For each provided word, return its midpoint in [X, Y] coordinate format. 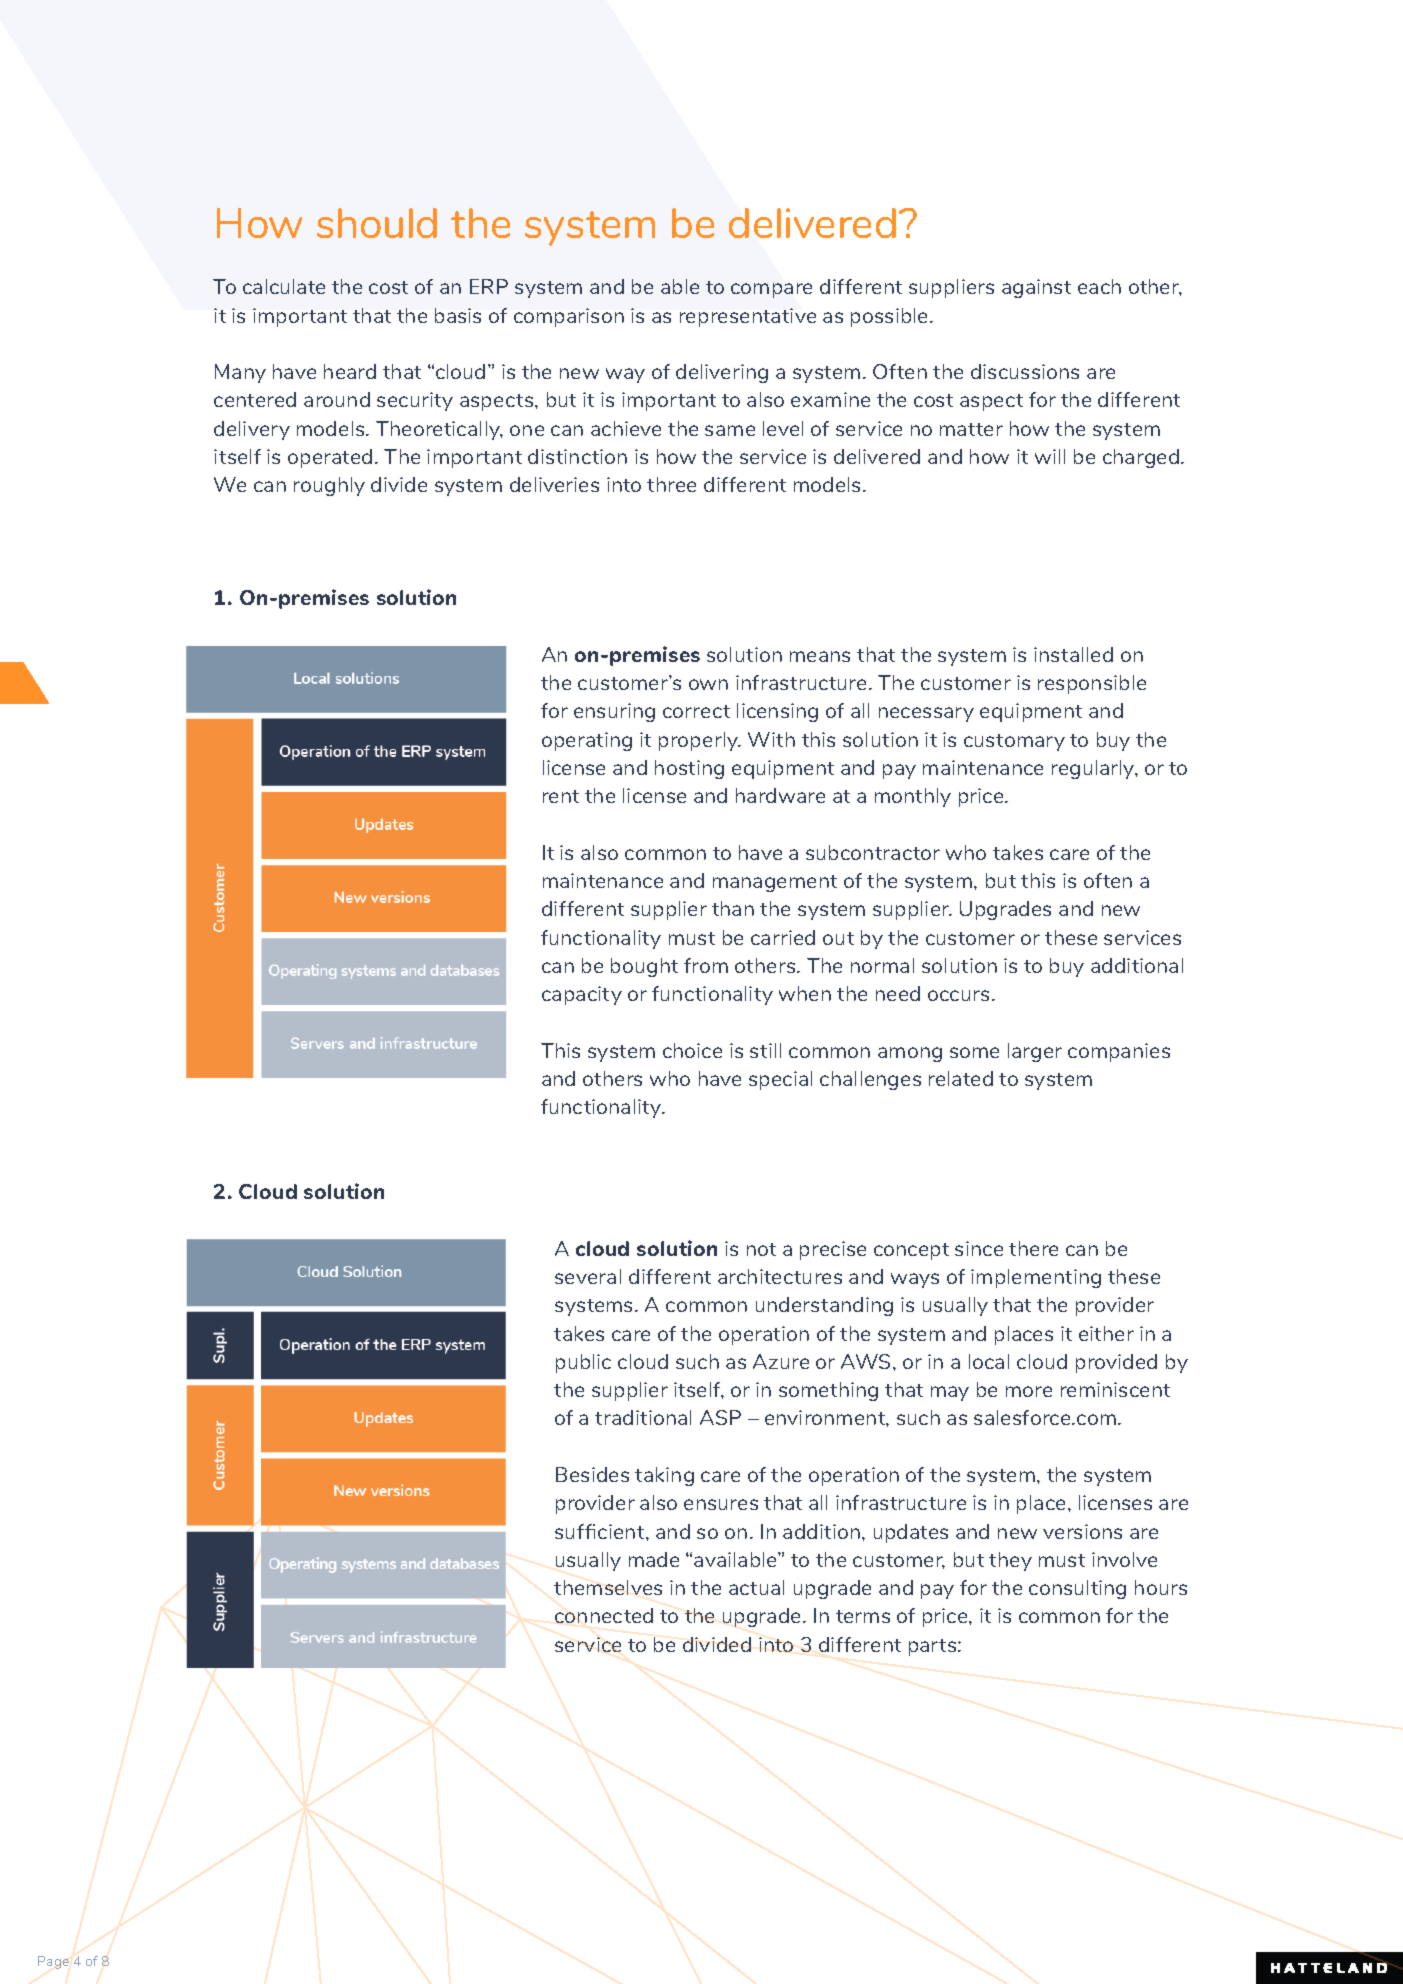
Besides [592, 1474]
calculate [284, 286]
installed [1073, 654]
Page [53, 1962]
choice [692, 1050]
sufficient [601, 1531]
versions [1082, 1531]
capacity [582, 995]
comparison [569, 317]
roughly [329, 486]
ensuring [614, 712]
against [1036, 288]
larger [1035, 1052]
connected [604, 1615]
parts [934, 1647]
